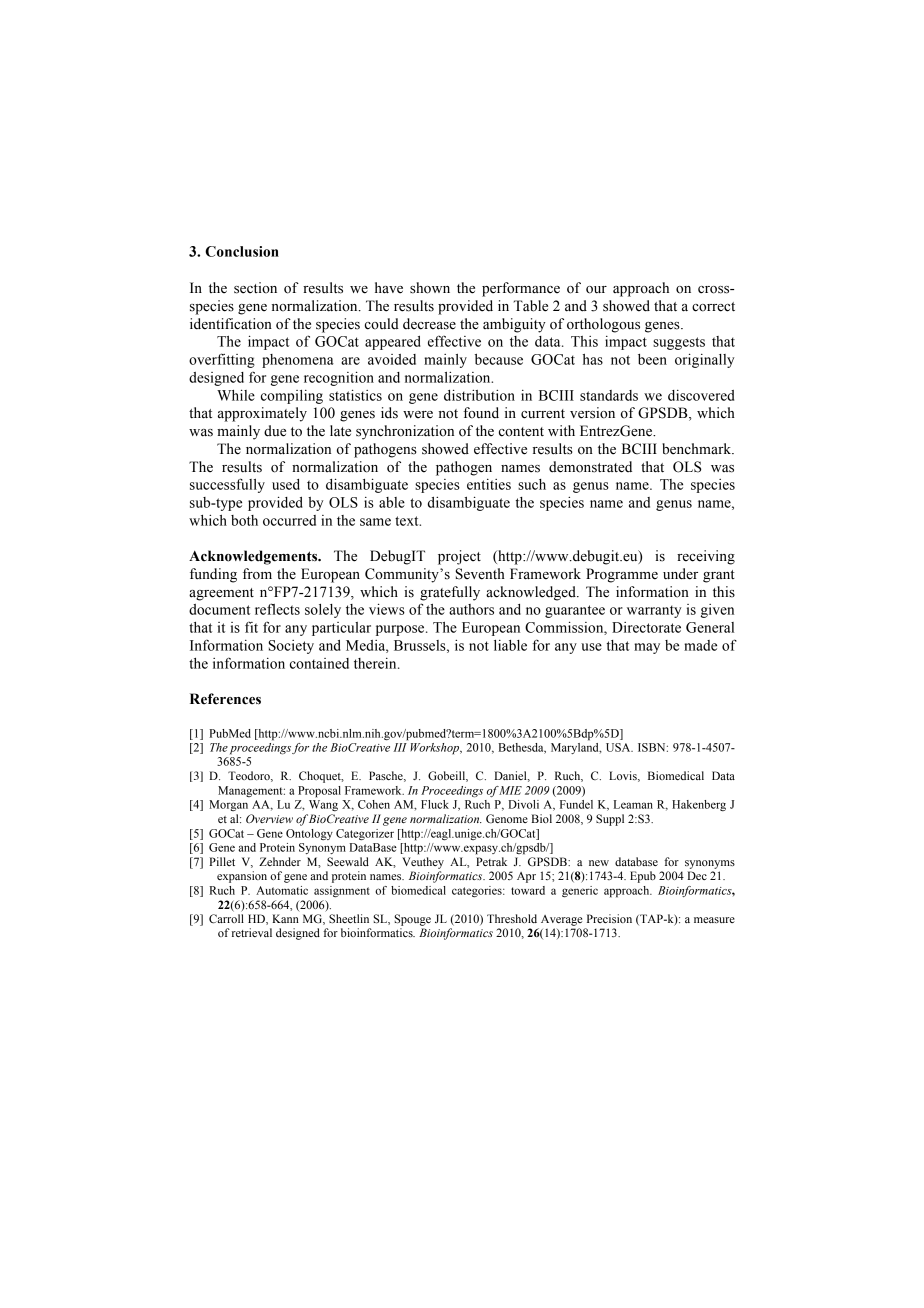 The width and height of the page is (924, 1308). I want to click on Kann, so click(285, 918).
